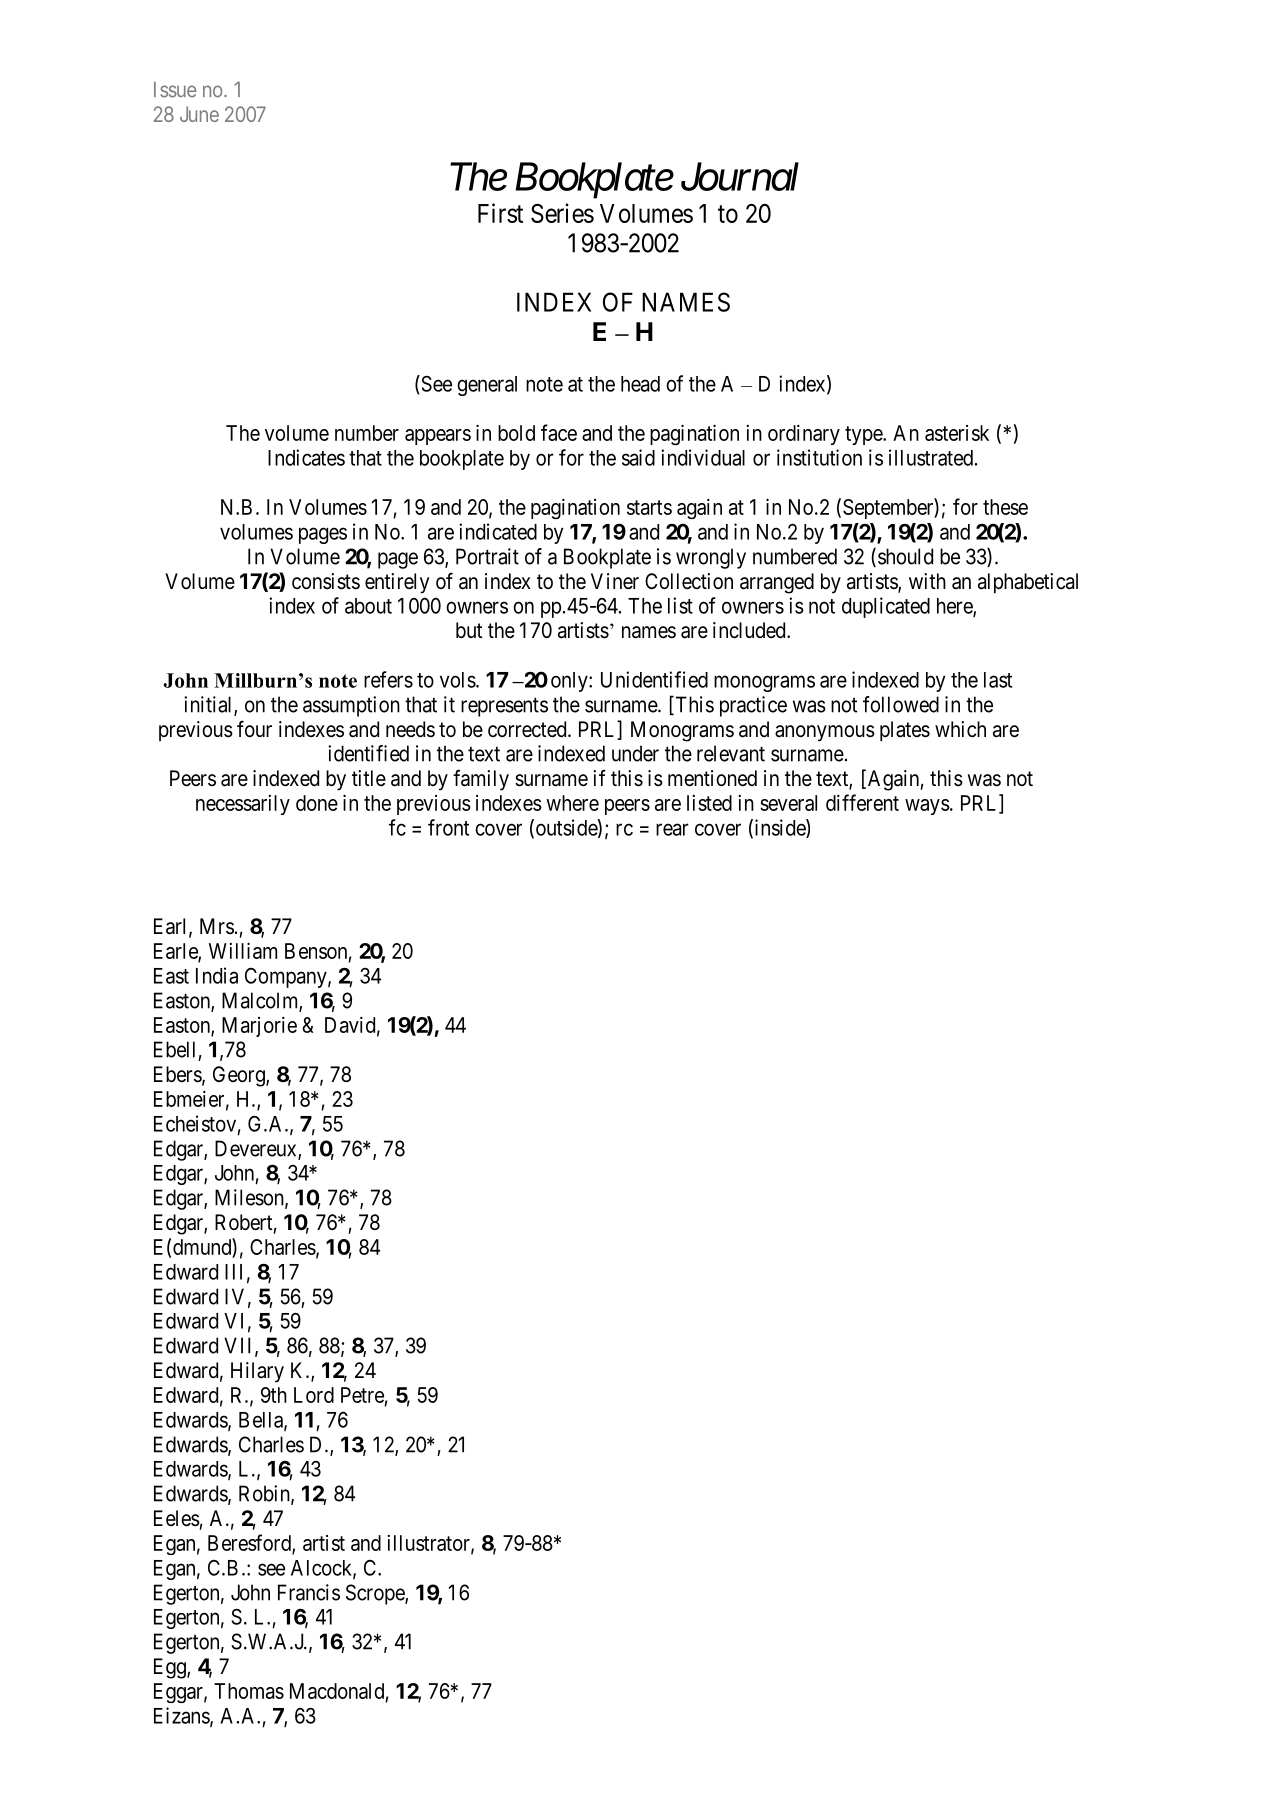 This page has height=1805, width=1277. I want to click on with, so click(927, 581).
